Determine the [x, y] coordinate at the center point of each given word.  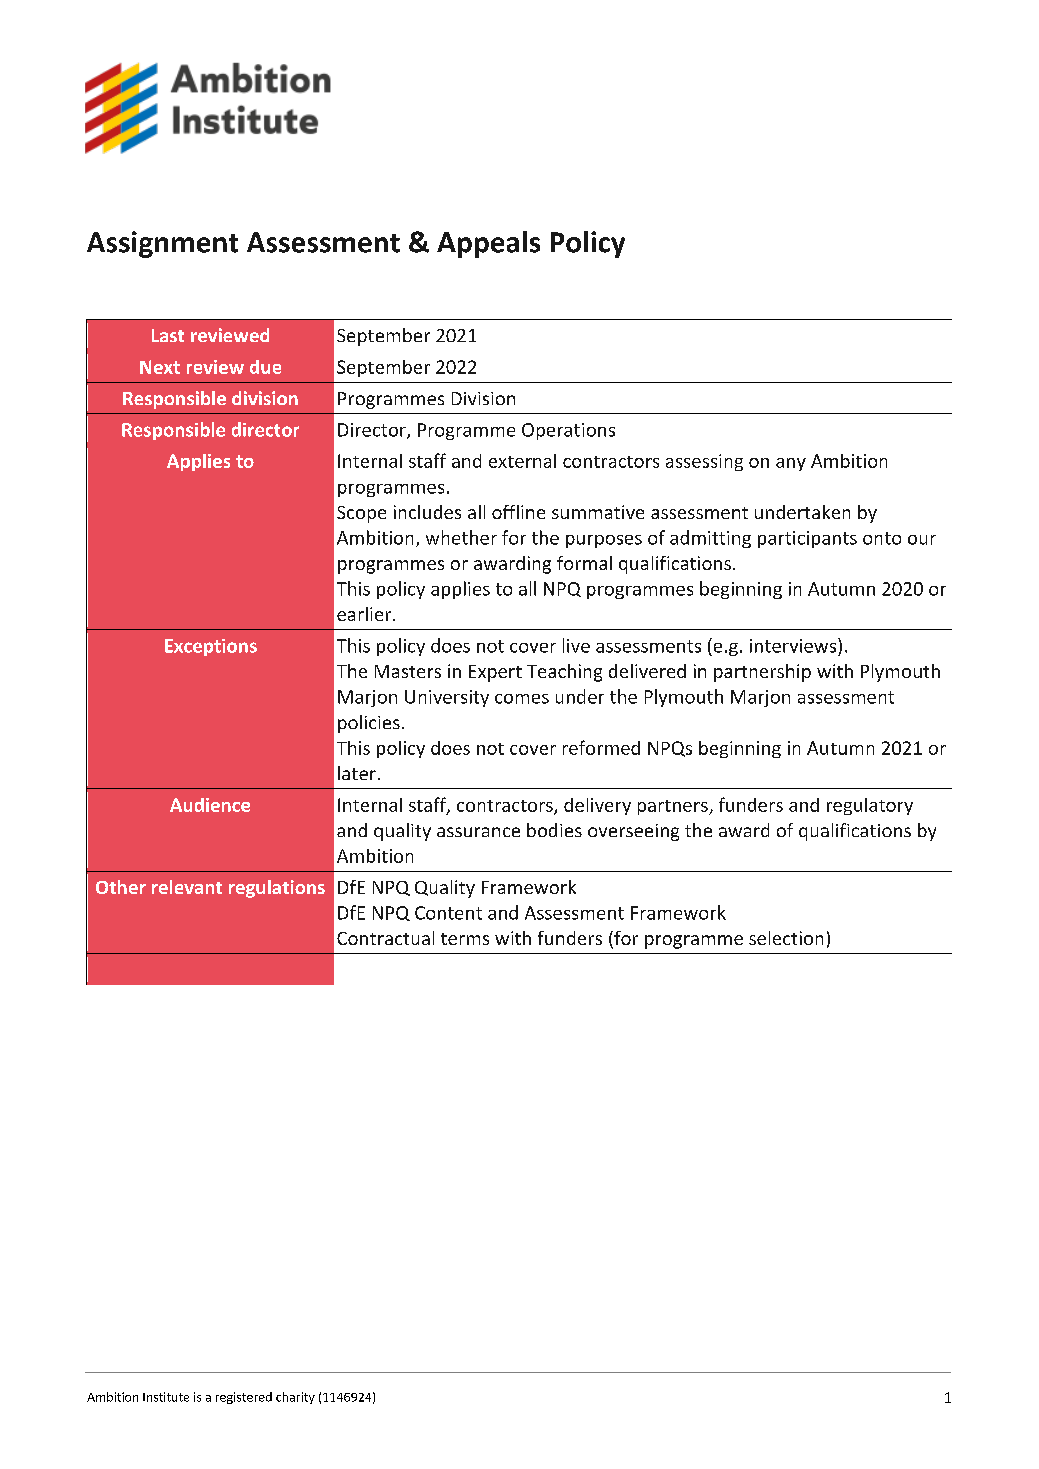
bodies [554, 830]
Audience [210, 805]
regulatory [870, 806]
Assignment [162, 244]
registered [244, 1398]
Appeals [488, 244]
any [791, 464]
